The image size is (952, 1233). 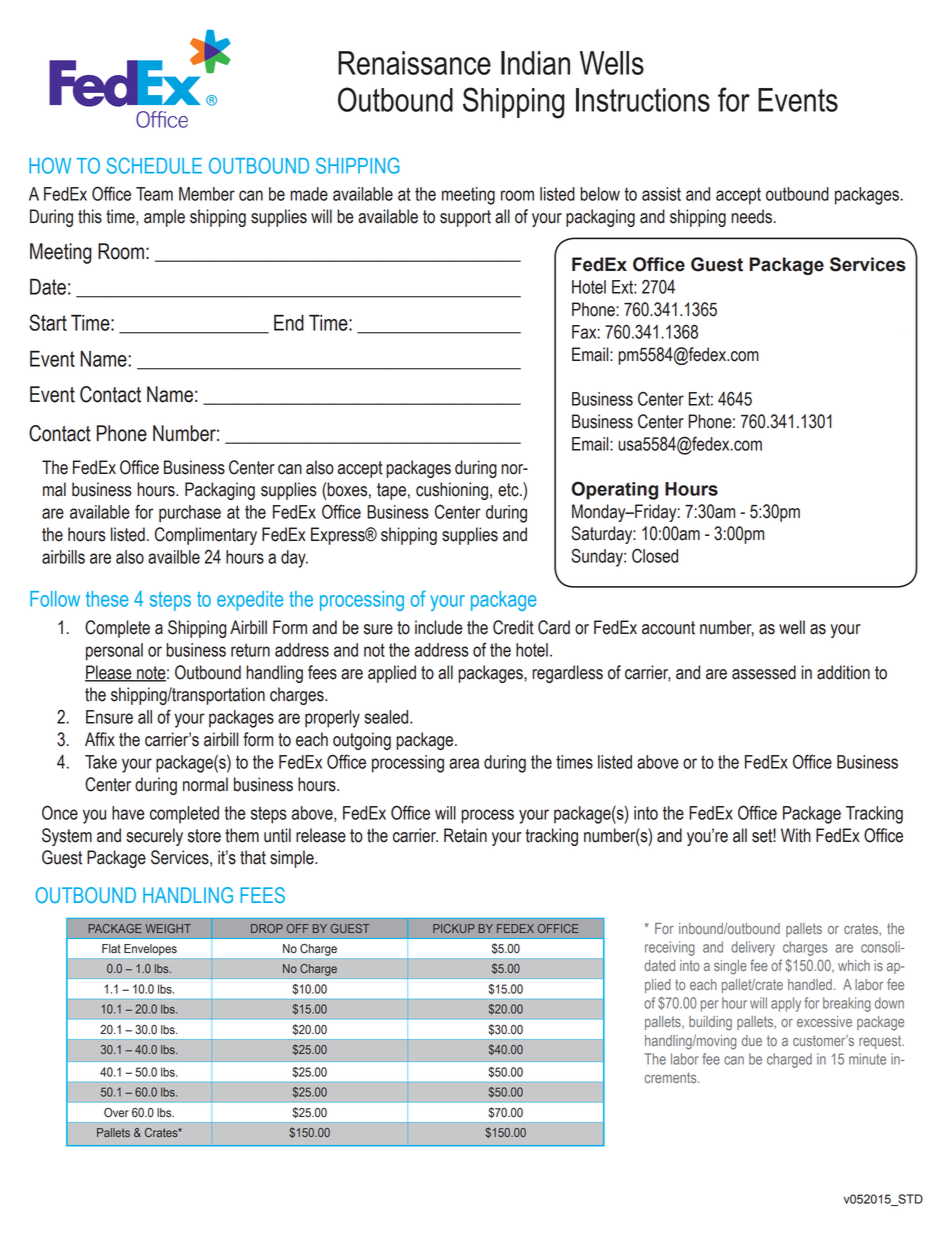 I want to click on Instructions, so click(x=643, y=100).
